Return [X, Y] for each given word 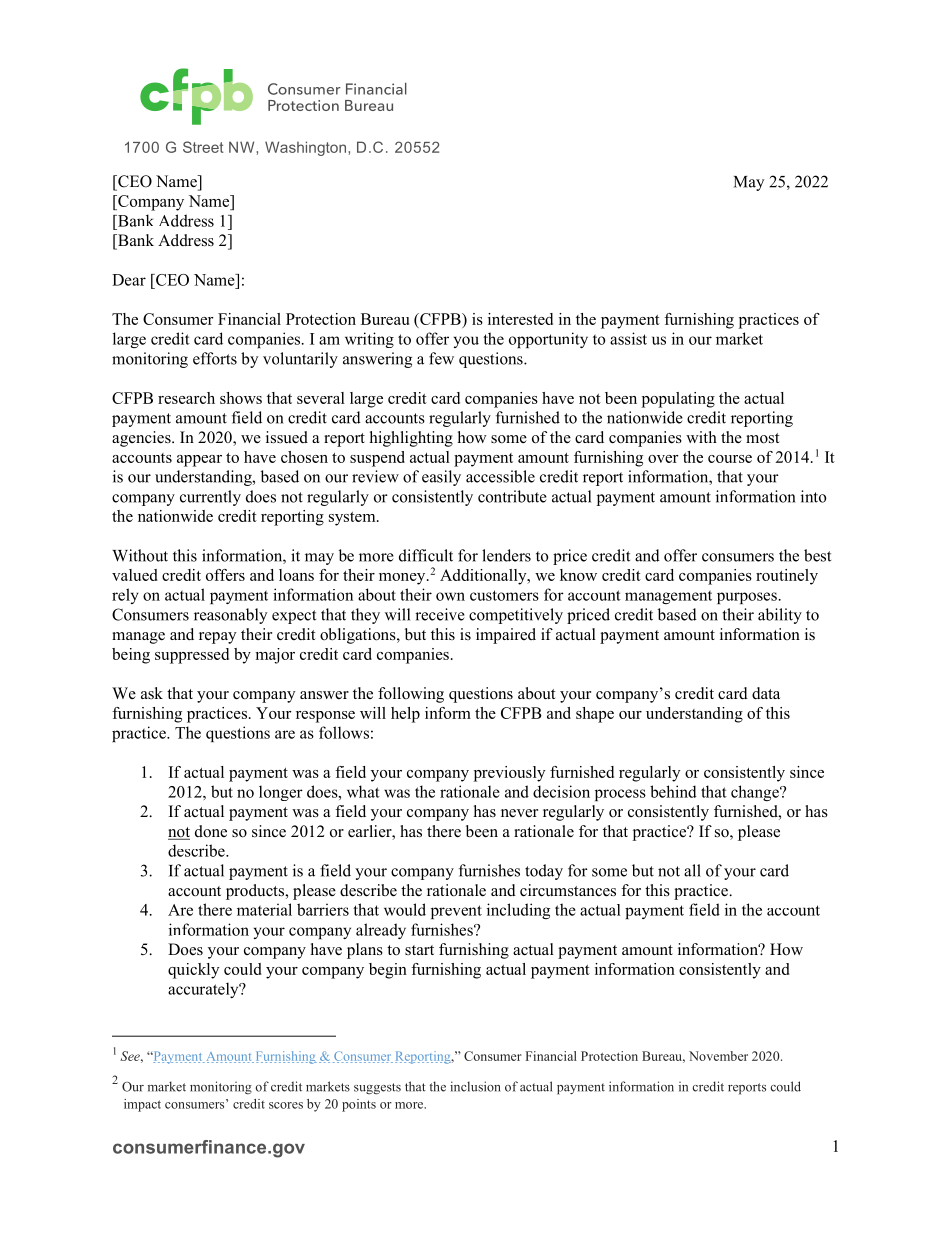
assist [628, 338]
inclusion [475, 1086]
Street [203, 147]
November [718, 1056]
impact [142, 1105]
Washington [307, 148]
